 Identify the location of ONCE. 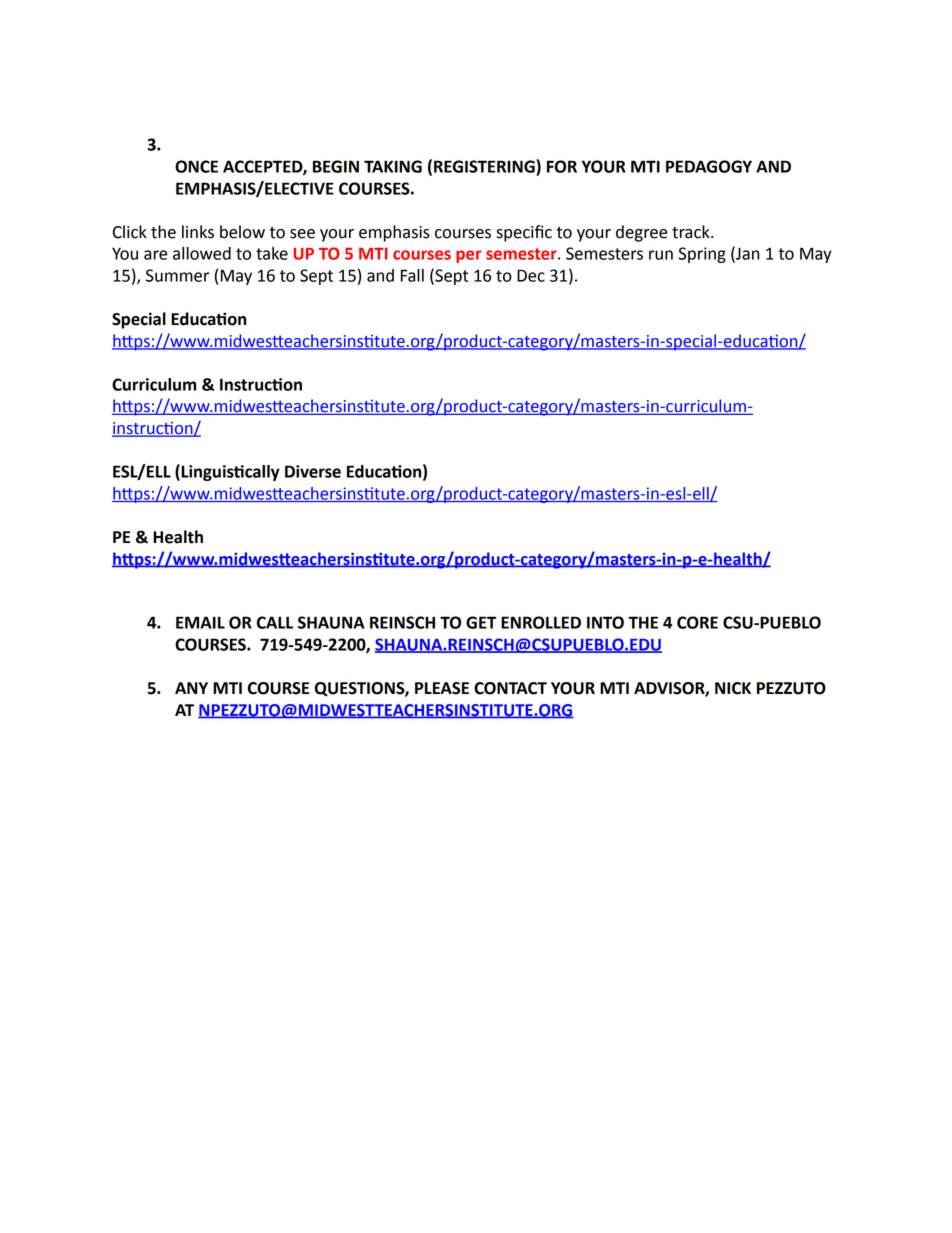
(196, 166).
